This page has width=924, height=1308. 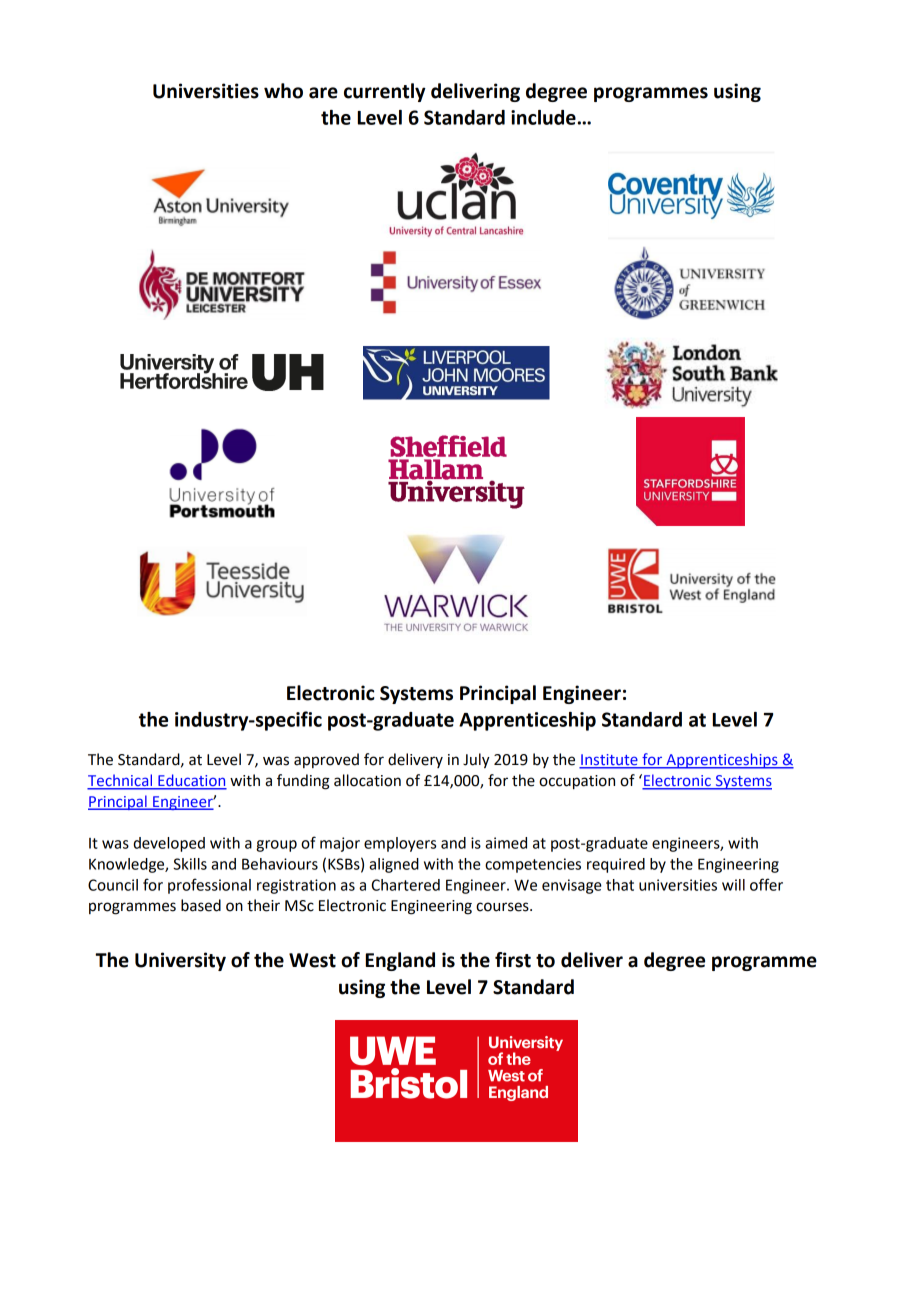 What do you see at coordinates (121, 781) in the page?
I see `Technical` at bounding box center [121, 781].
